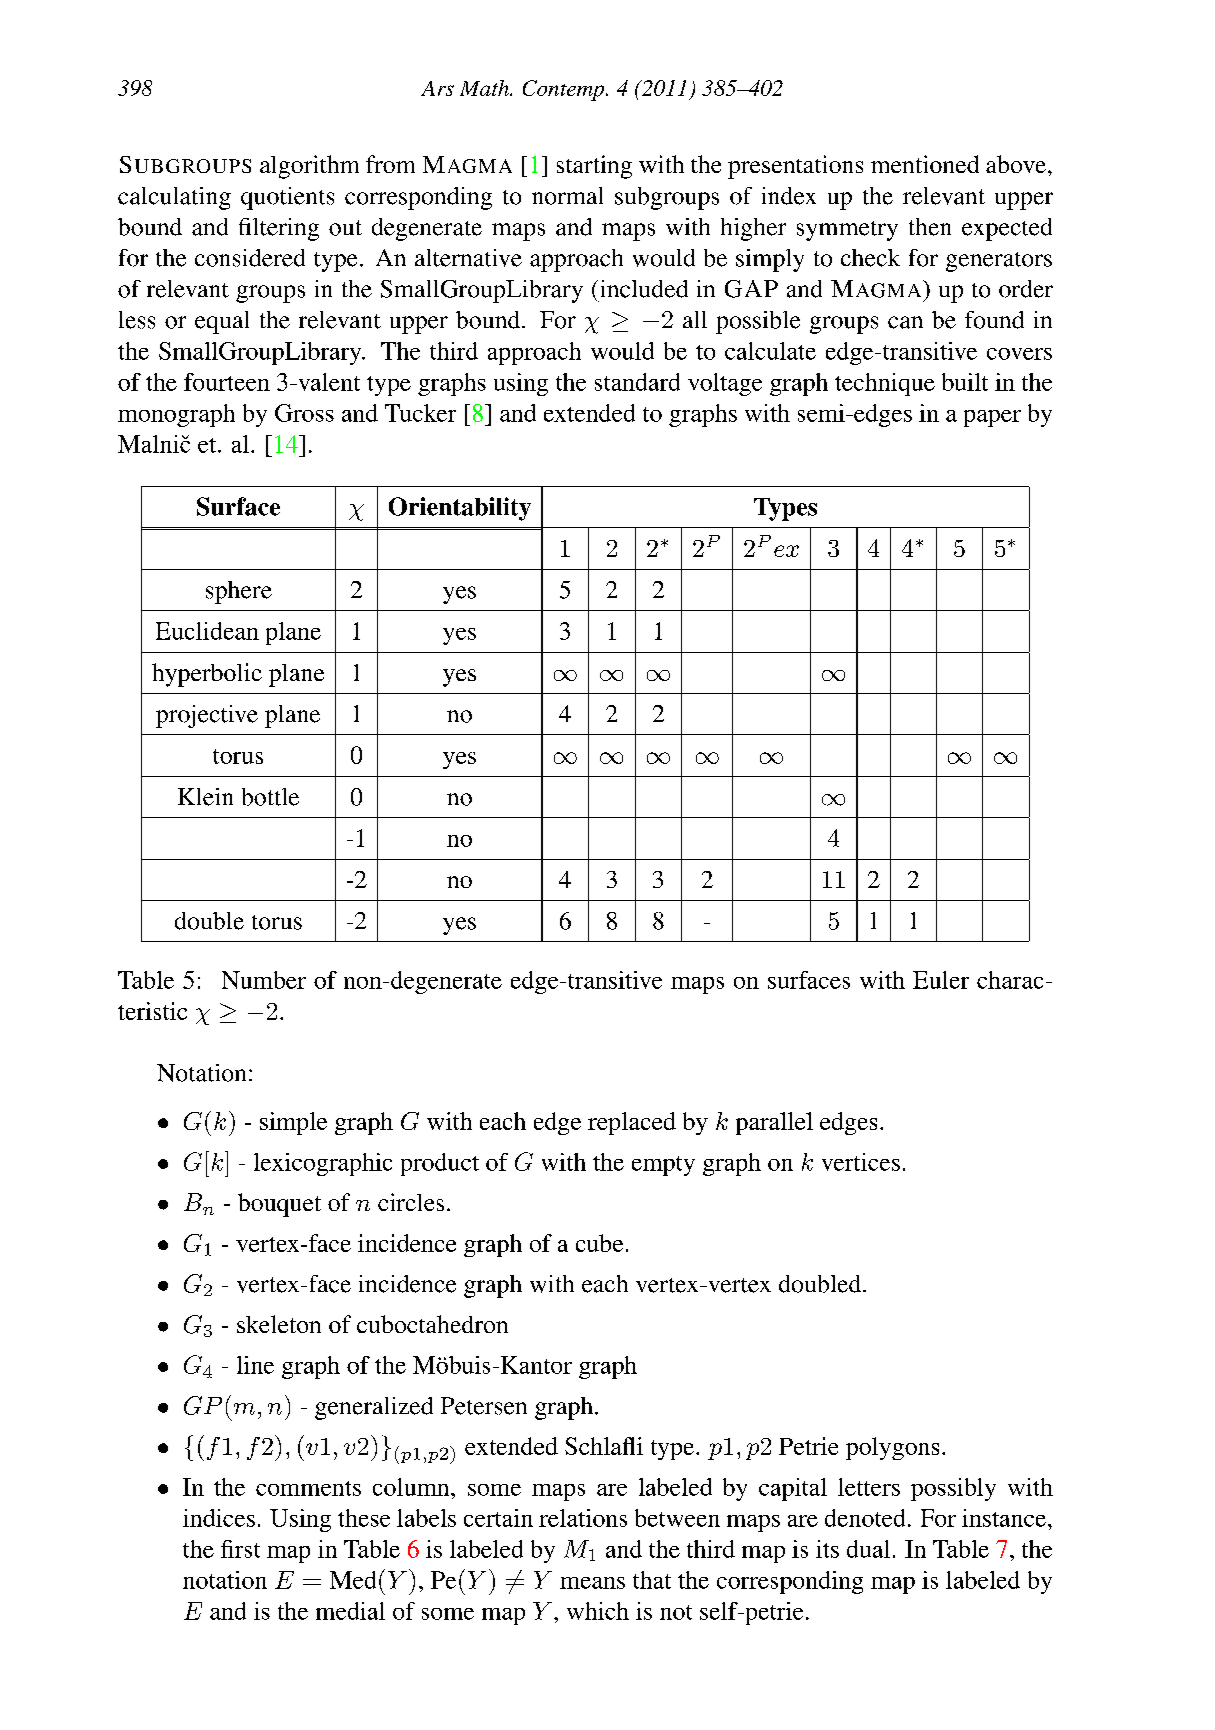 The image size is (1215, 1730). I want to click on replaced, so click(632, 1123).
